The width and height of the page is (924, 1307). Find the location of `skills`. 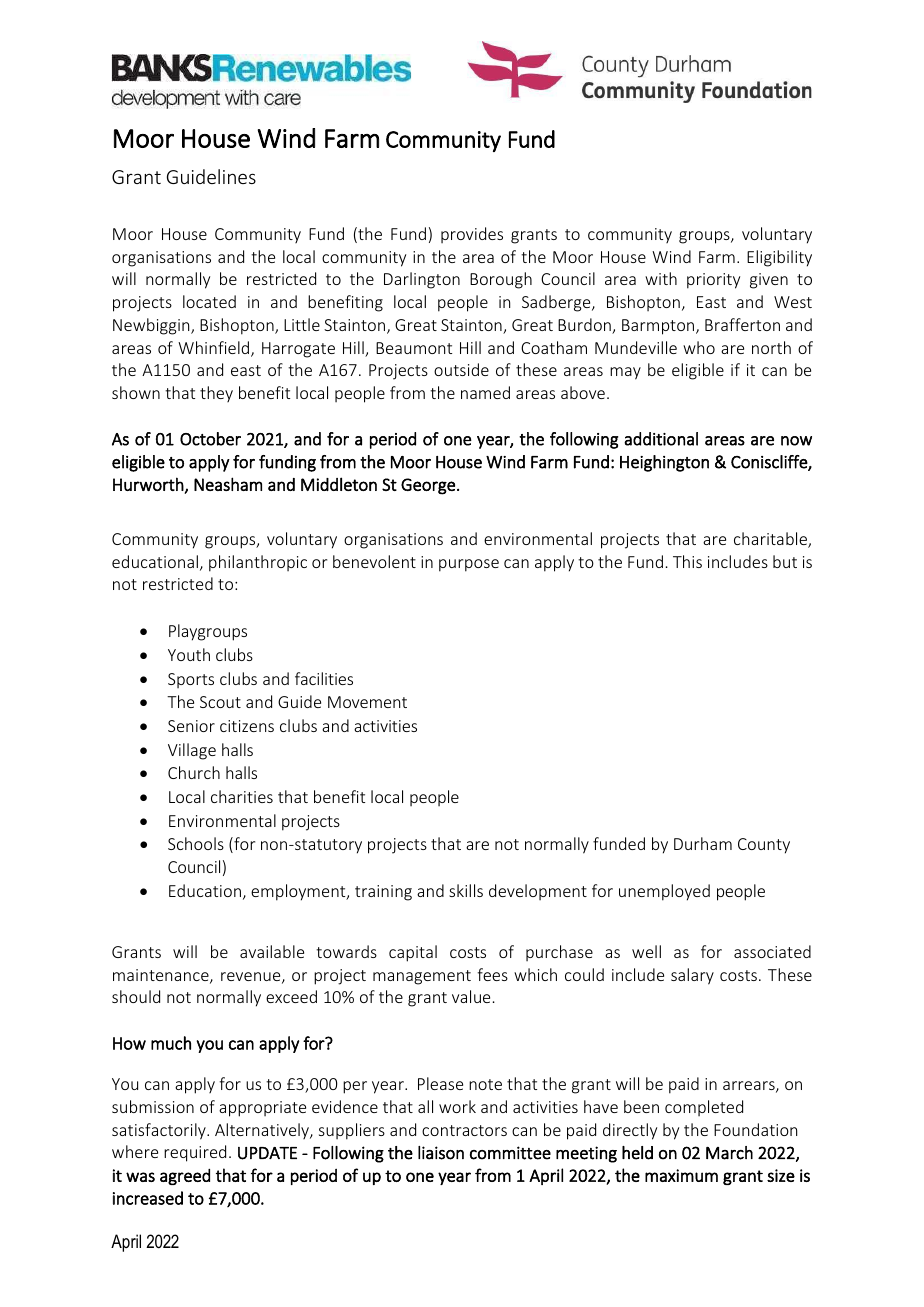

skills is located at coordinates (466, 890).
